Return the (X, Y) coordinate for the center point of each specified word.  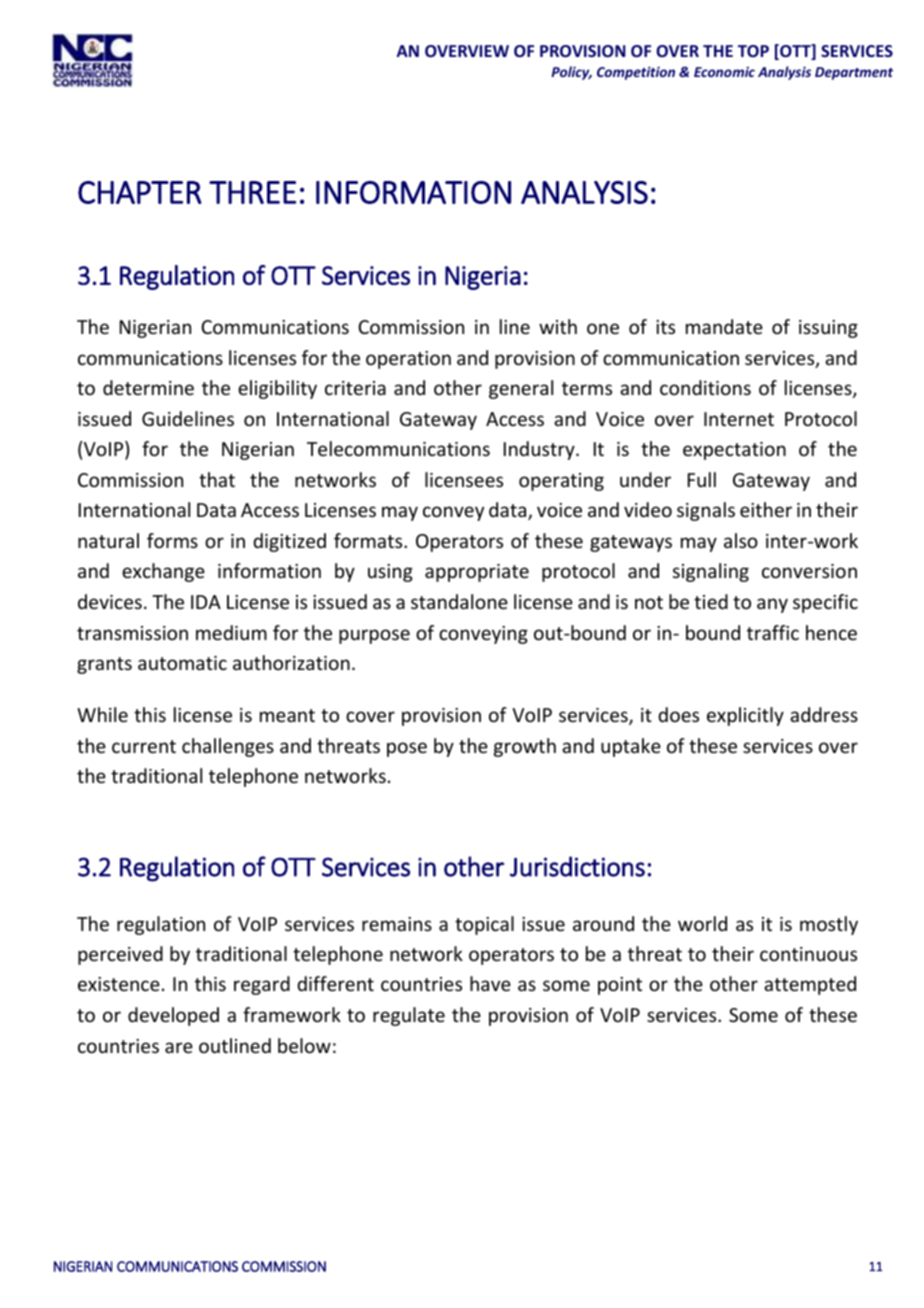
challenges (228, 747)
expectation (734, 451)
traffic (773, 632)
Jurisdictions (577, 866)
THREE (252, 192)
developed (173, 1016)
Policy (571, 73)
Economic (724, 72)
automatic (182, 663)
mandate (724, 326)
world (702, 923)
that (217, 479)
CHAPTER (140, 192)
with (558, 326)
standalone (459, 601)
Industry (540, 450)
